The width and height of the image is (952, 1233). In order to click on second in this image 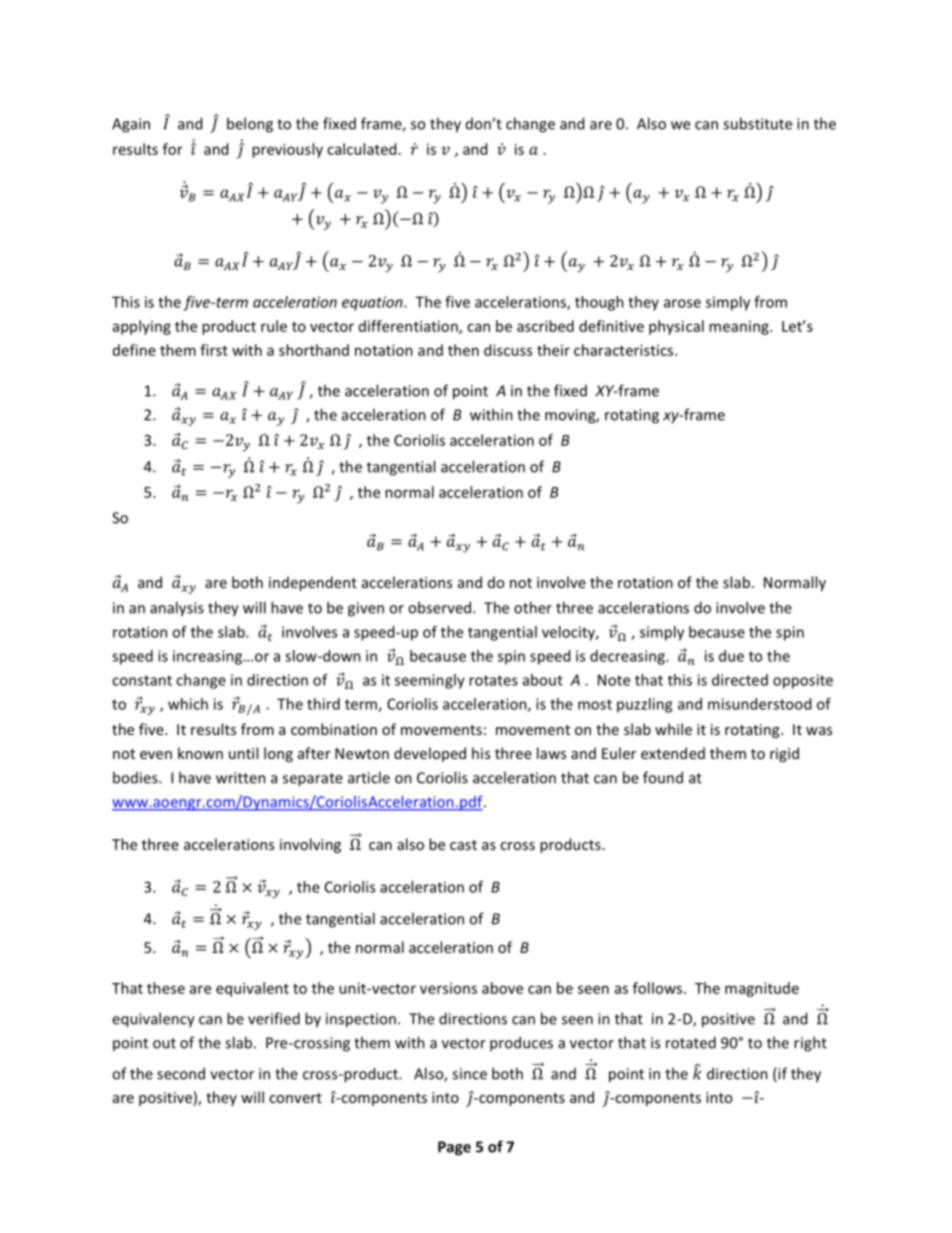, I will do `click(181, 1073)`.
